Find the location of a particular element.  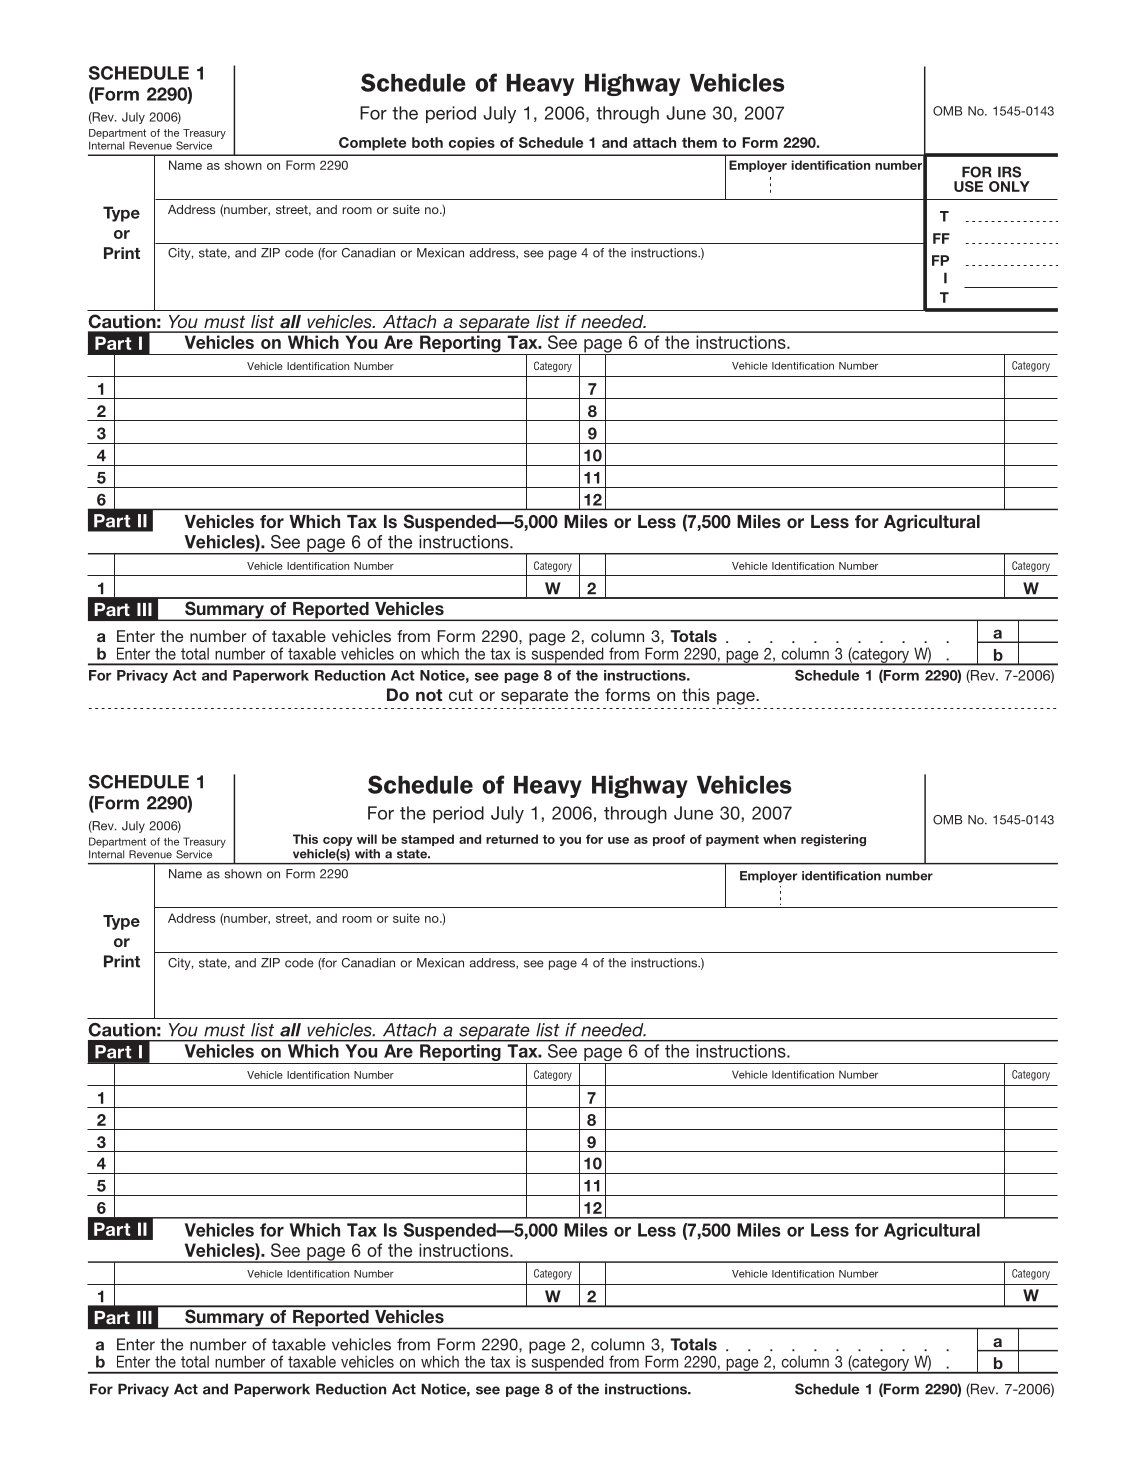

stamped is located at coordinates (427, 840).
